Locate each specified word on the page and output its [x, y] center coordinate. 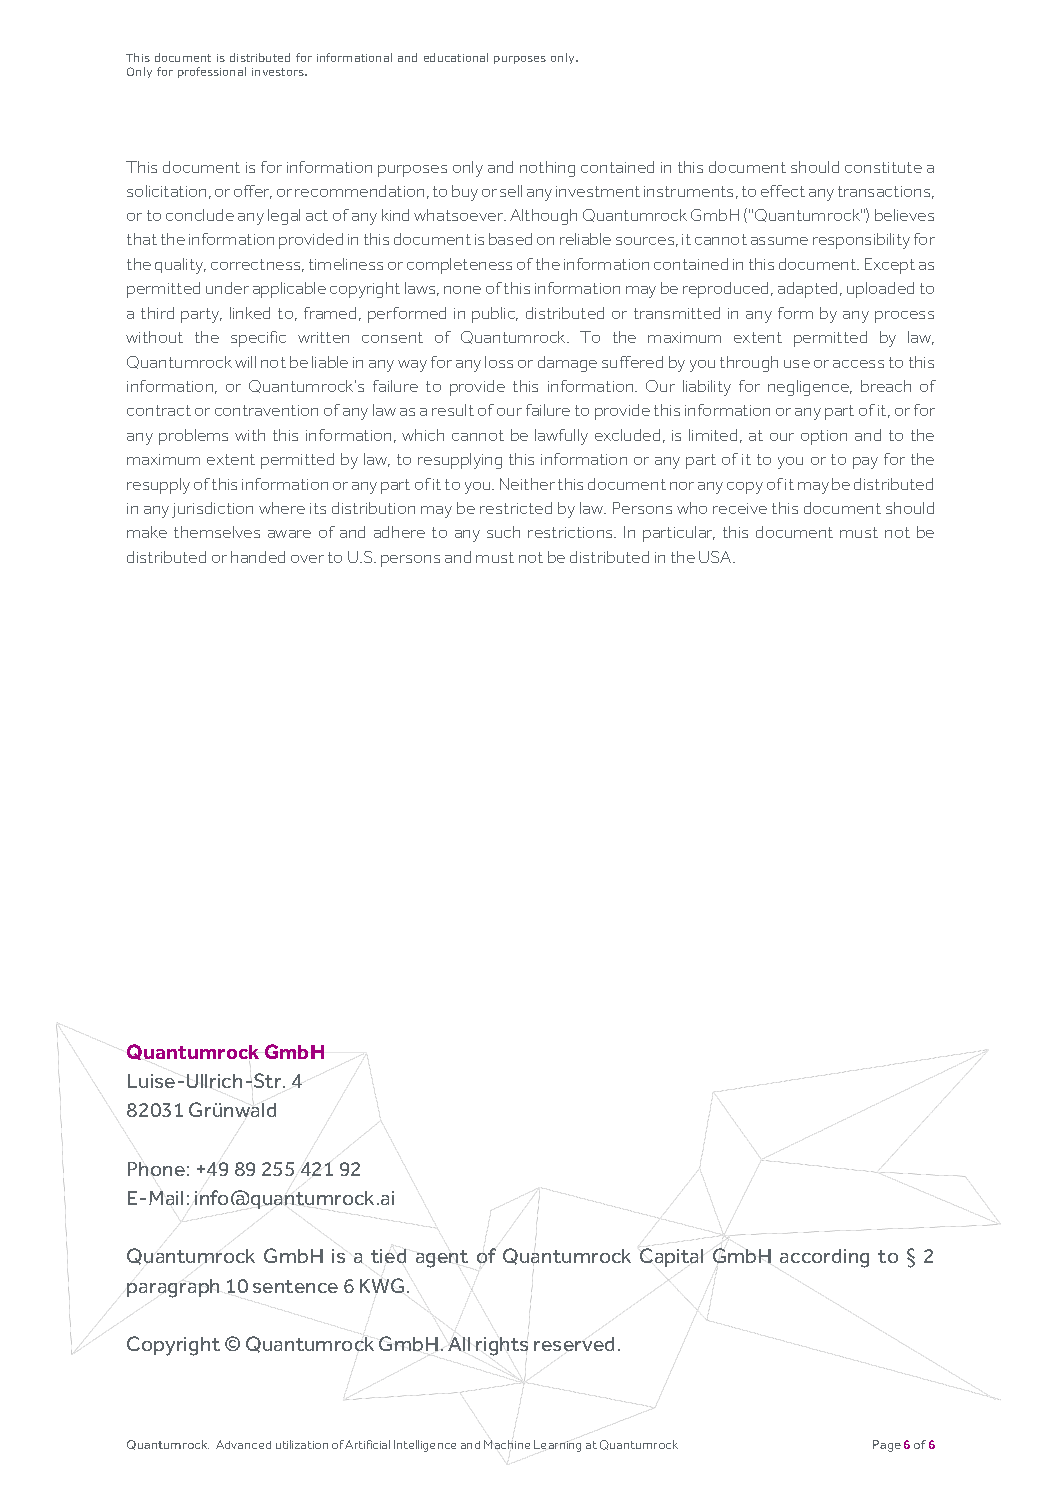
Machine [507, 1444]
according [824, 1258]
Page [887, 1446]
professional [212, 72]
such [503, 532]
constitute [883, 167]
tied [388, 1256]
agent [442, 1259]
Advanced [243, 1444]
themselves [217, 532]
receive [740, 508]
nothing [547, 169]
